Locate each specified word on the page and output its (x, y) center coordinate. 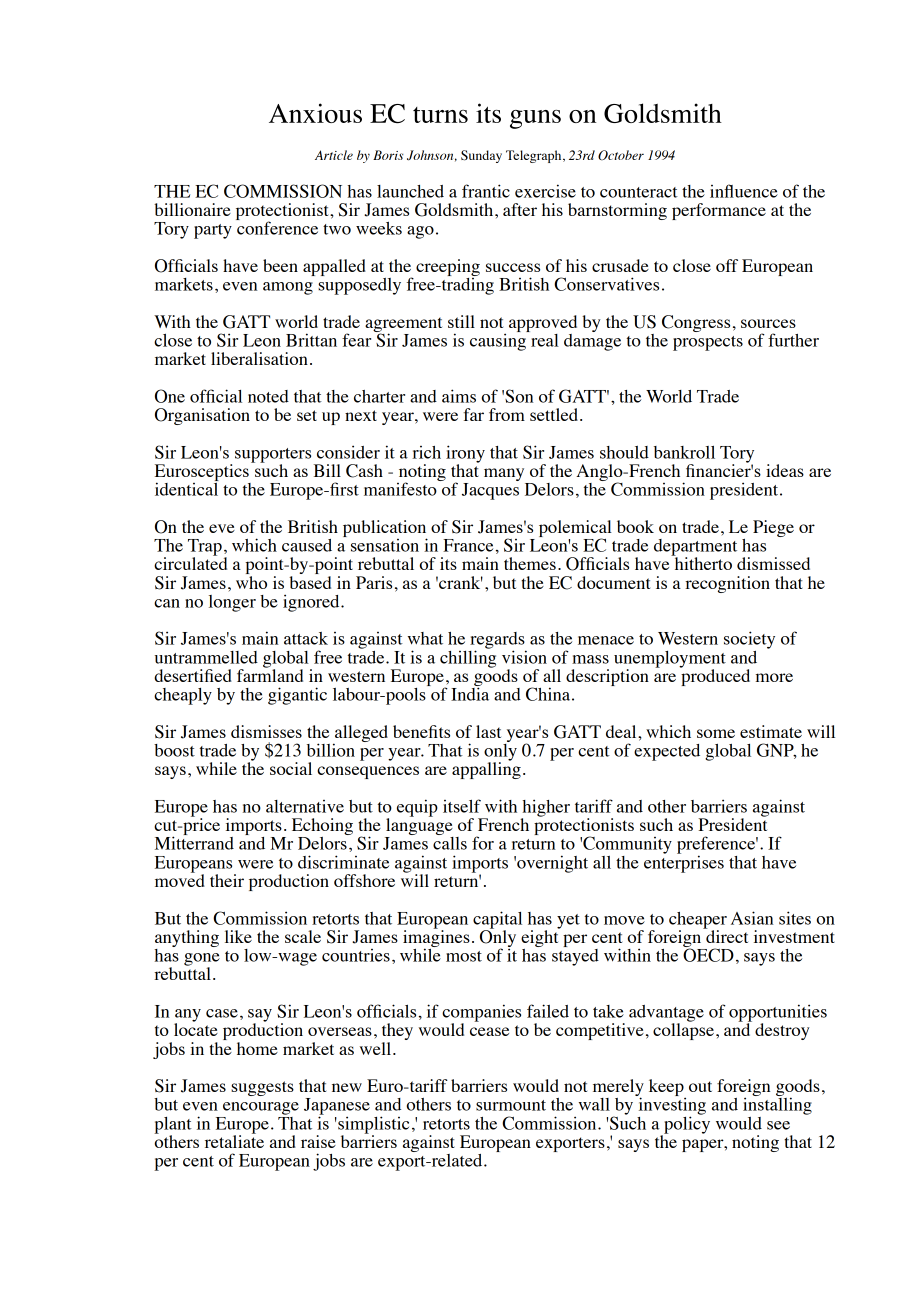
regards (498, 641)
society (749, 640)
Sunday (481, 156)
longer (232, 603)
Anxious (315, 113)
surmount (511, 1105)
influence (744, 191)
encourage (261, 1108)
